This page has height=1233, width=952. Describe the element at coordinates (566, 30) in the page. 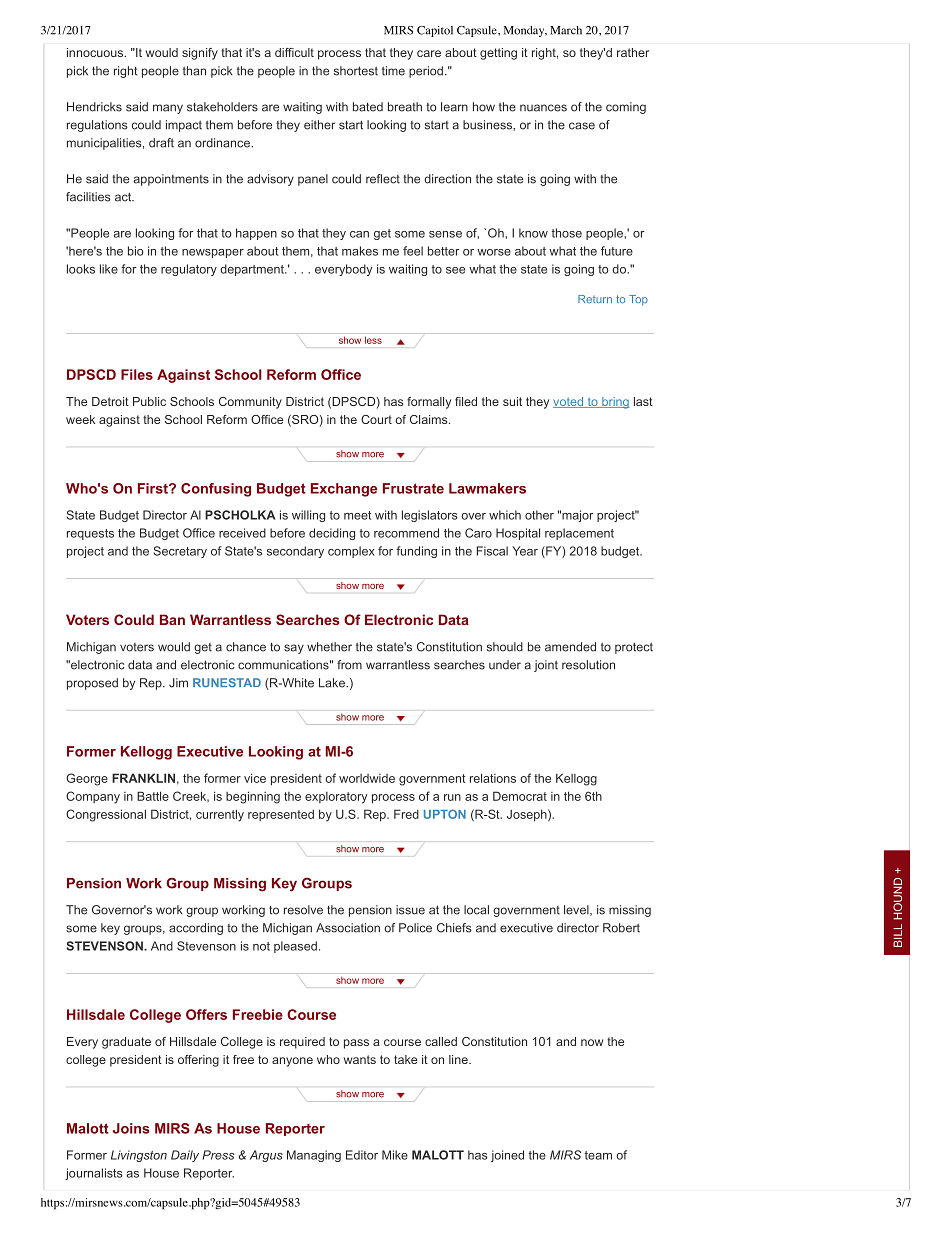

I see `March` at that location.
